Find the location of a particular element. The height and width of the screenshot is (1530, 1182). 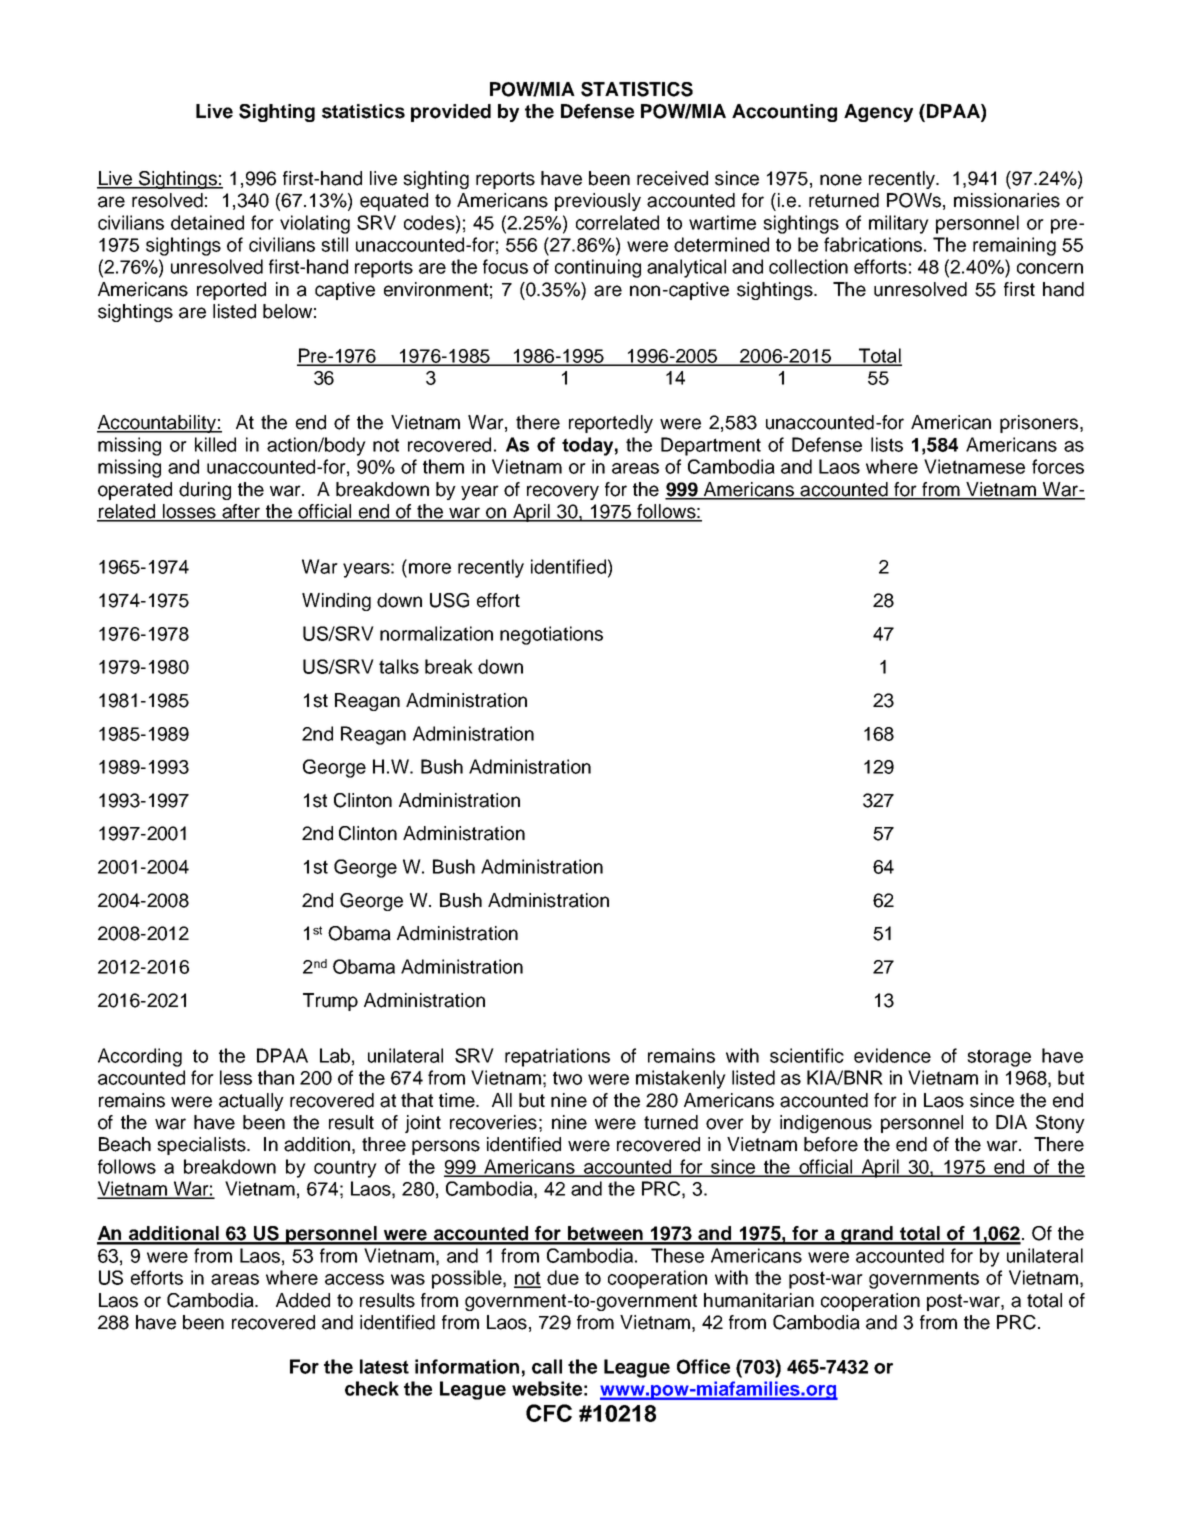

evidence is located at coordinates (892, 1055).
